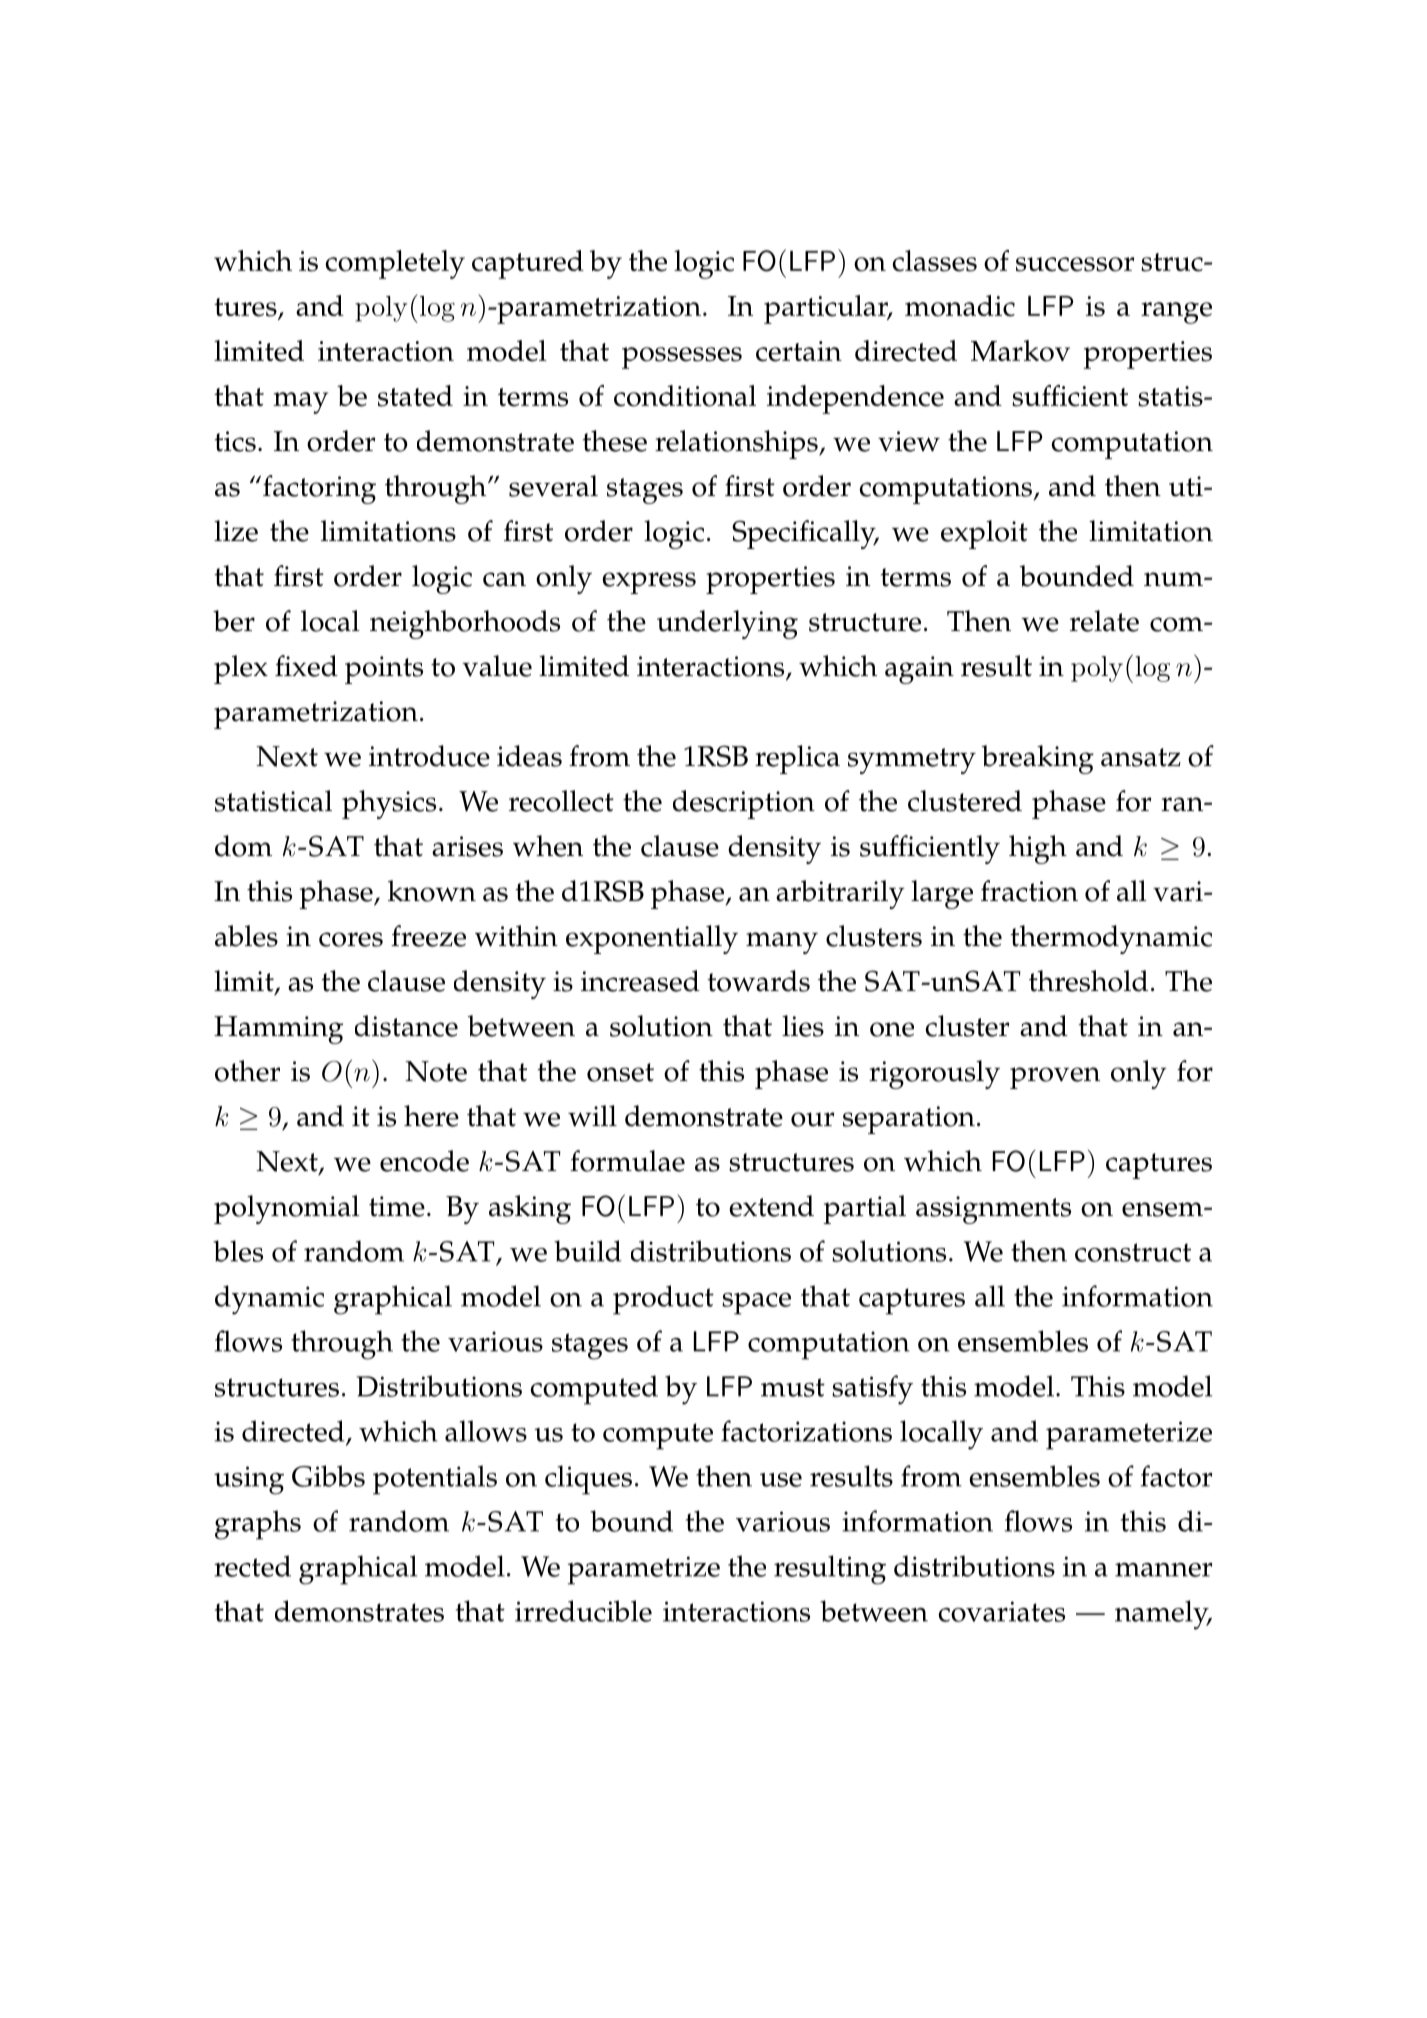  What do you see at coordinates (1163, 1570) in the screenshot?
I see `manner` at bounding box center [1163, 1570].
